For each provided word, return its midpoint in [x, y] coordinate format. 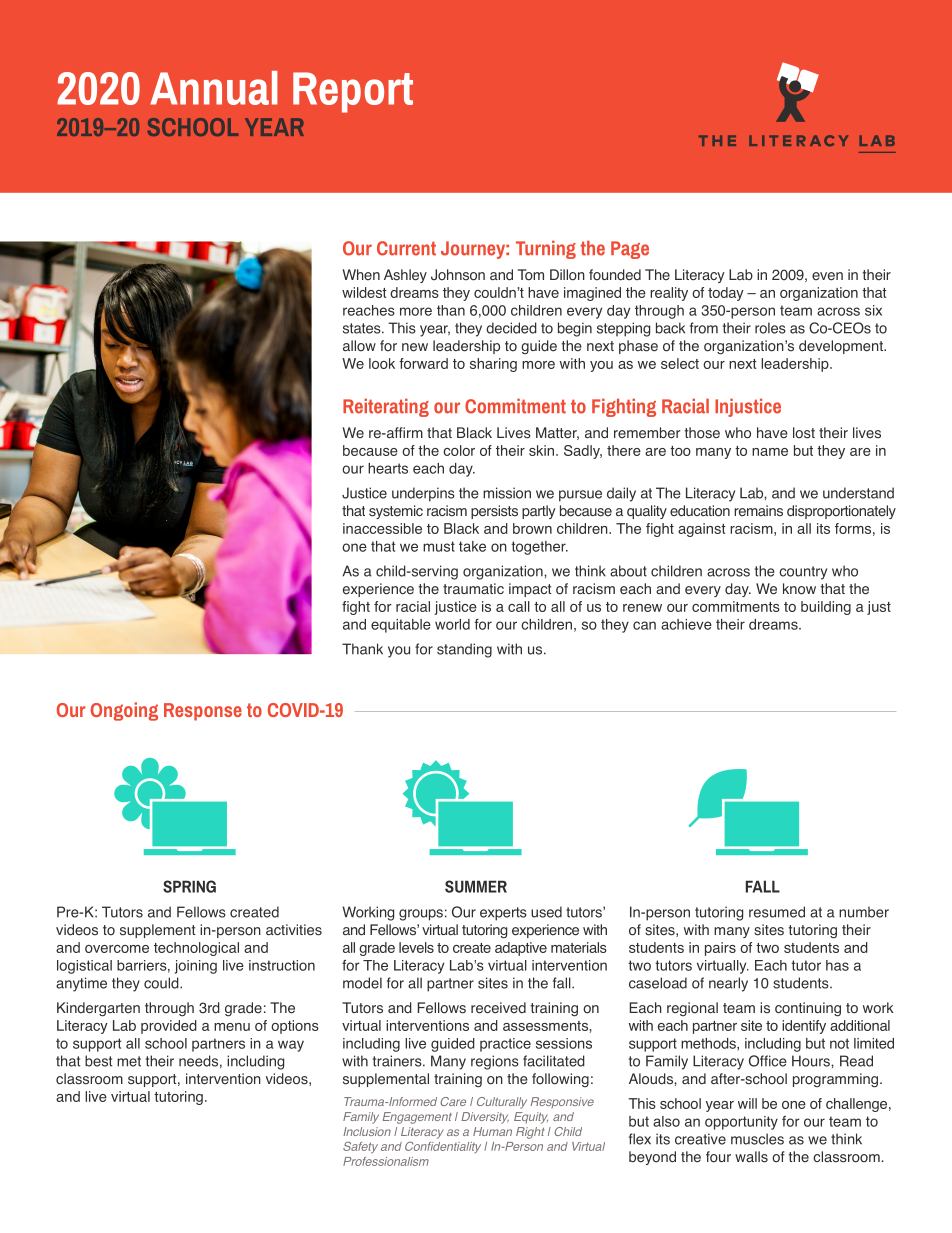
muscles [757, 1139]
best [98, 1061]
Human [492, 1131]
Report [353, 92]
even [827, 276]
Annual [214, 88]
